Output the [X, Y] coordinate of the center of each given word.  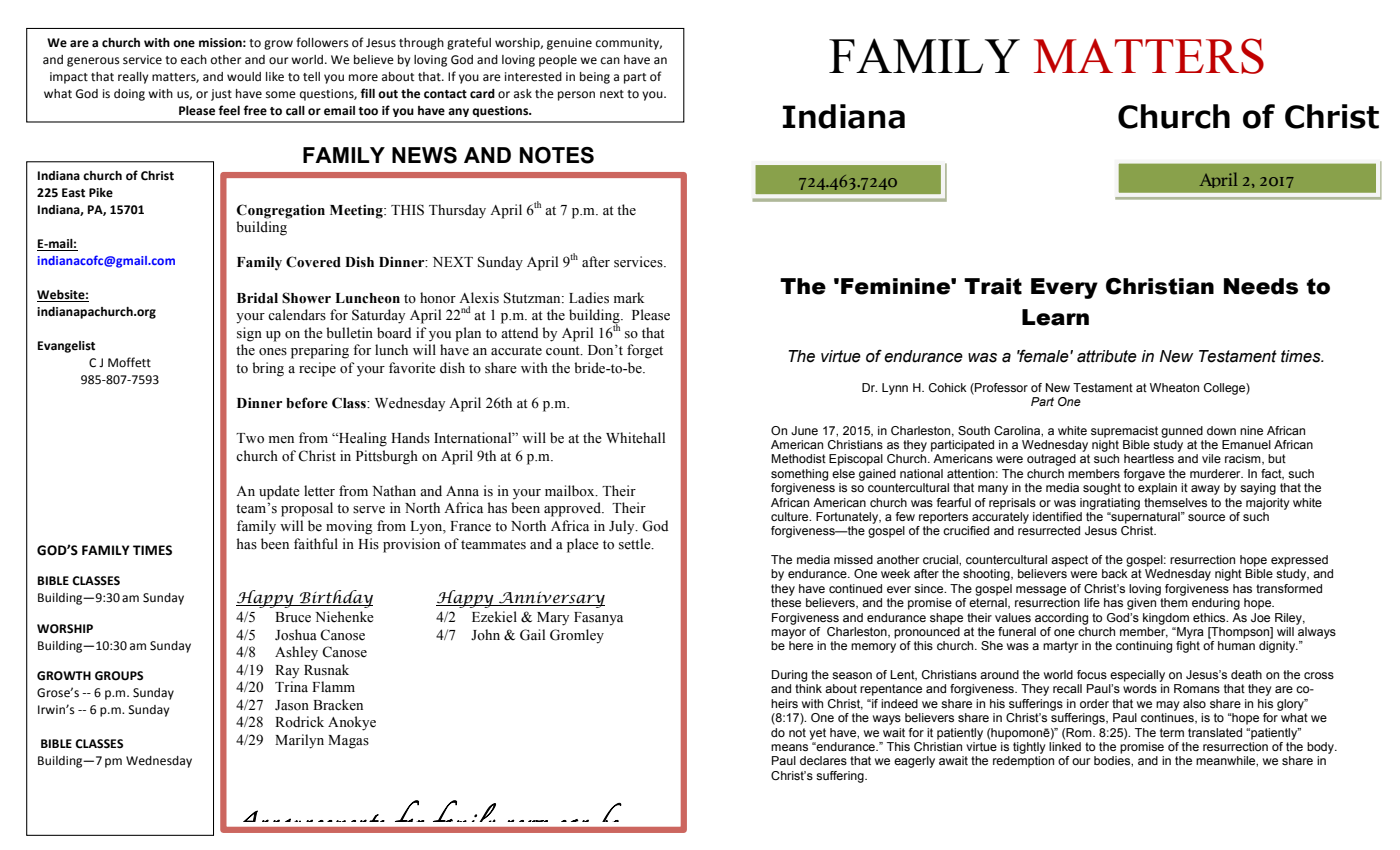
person [576, 96]
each [194, 60]
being [595, 78]
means [789, 747]
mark [629, 297]
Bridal [257, 298]
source [1206, 517]
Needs [1261, 286]
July [623, 527]
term [1172, 732]
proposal [307, 509]
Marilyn [299, 741]
